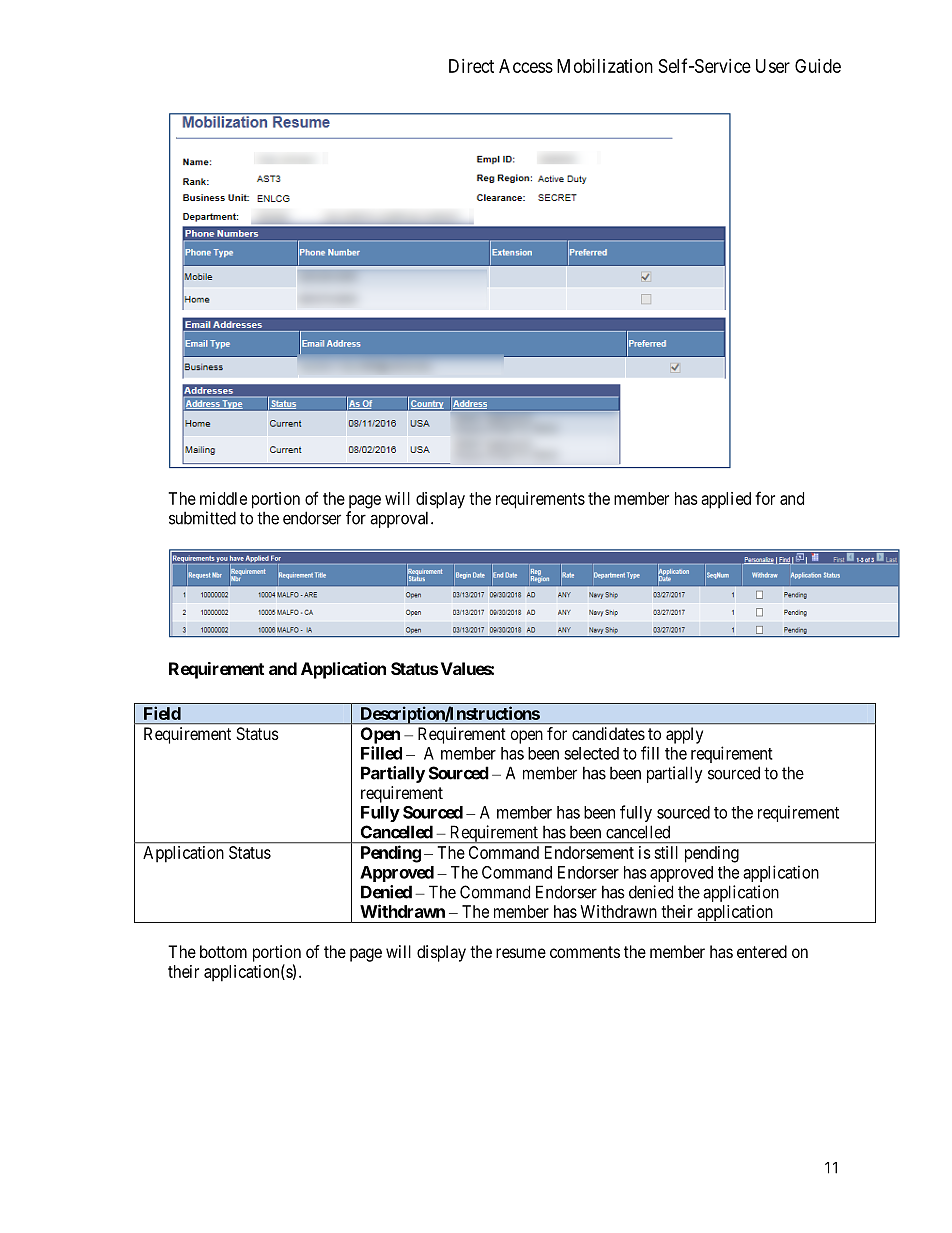 This page has width=952, height=1233. Describe the element at coordinates (726, 500) in the page. I see `applied` at that location.
